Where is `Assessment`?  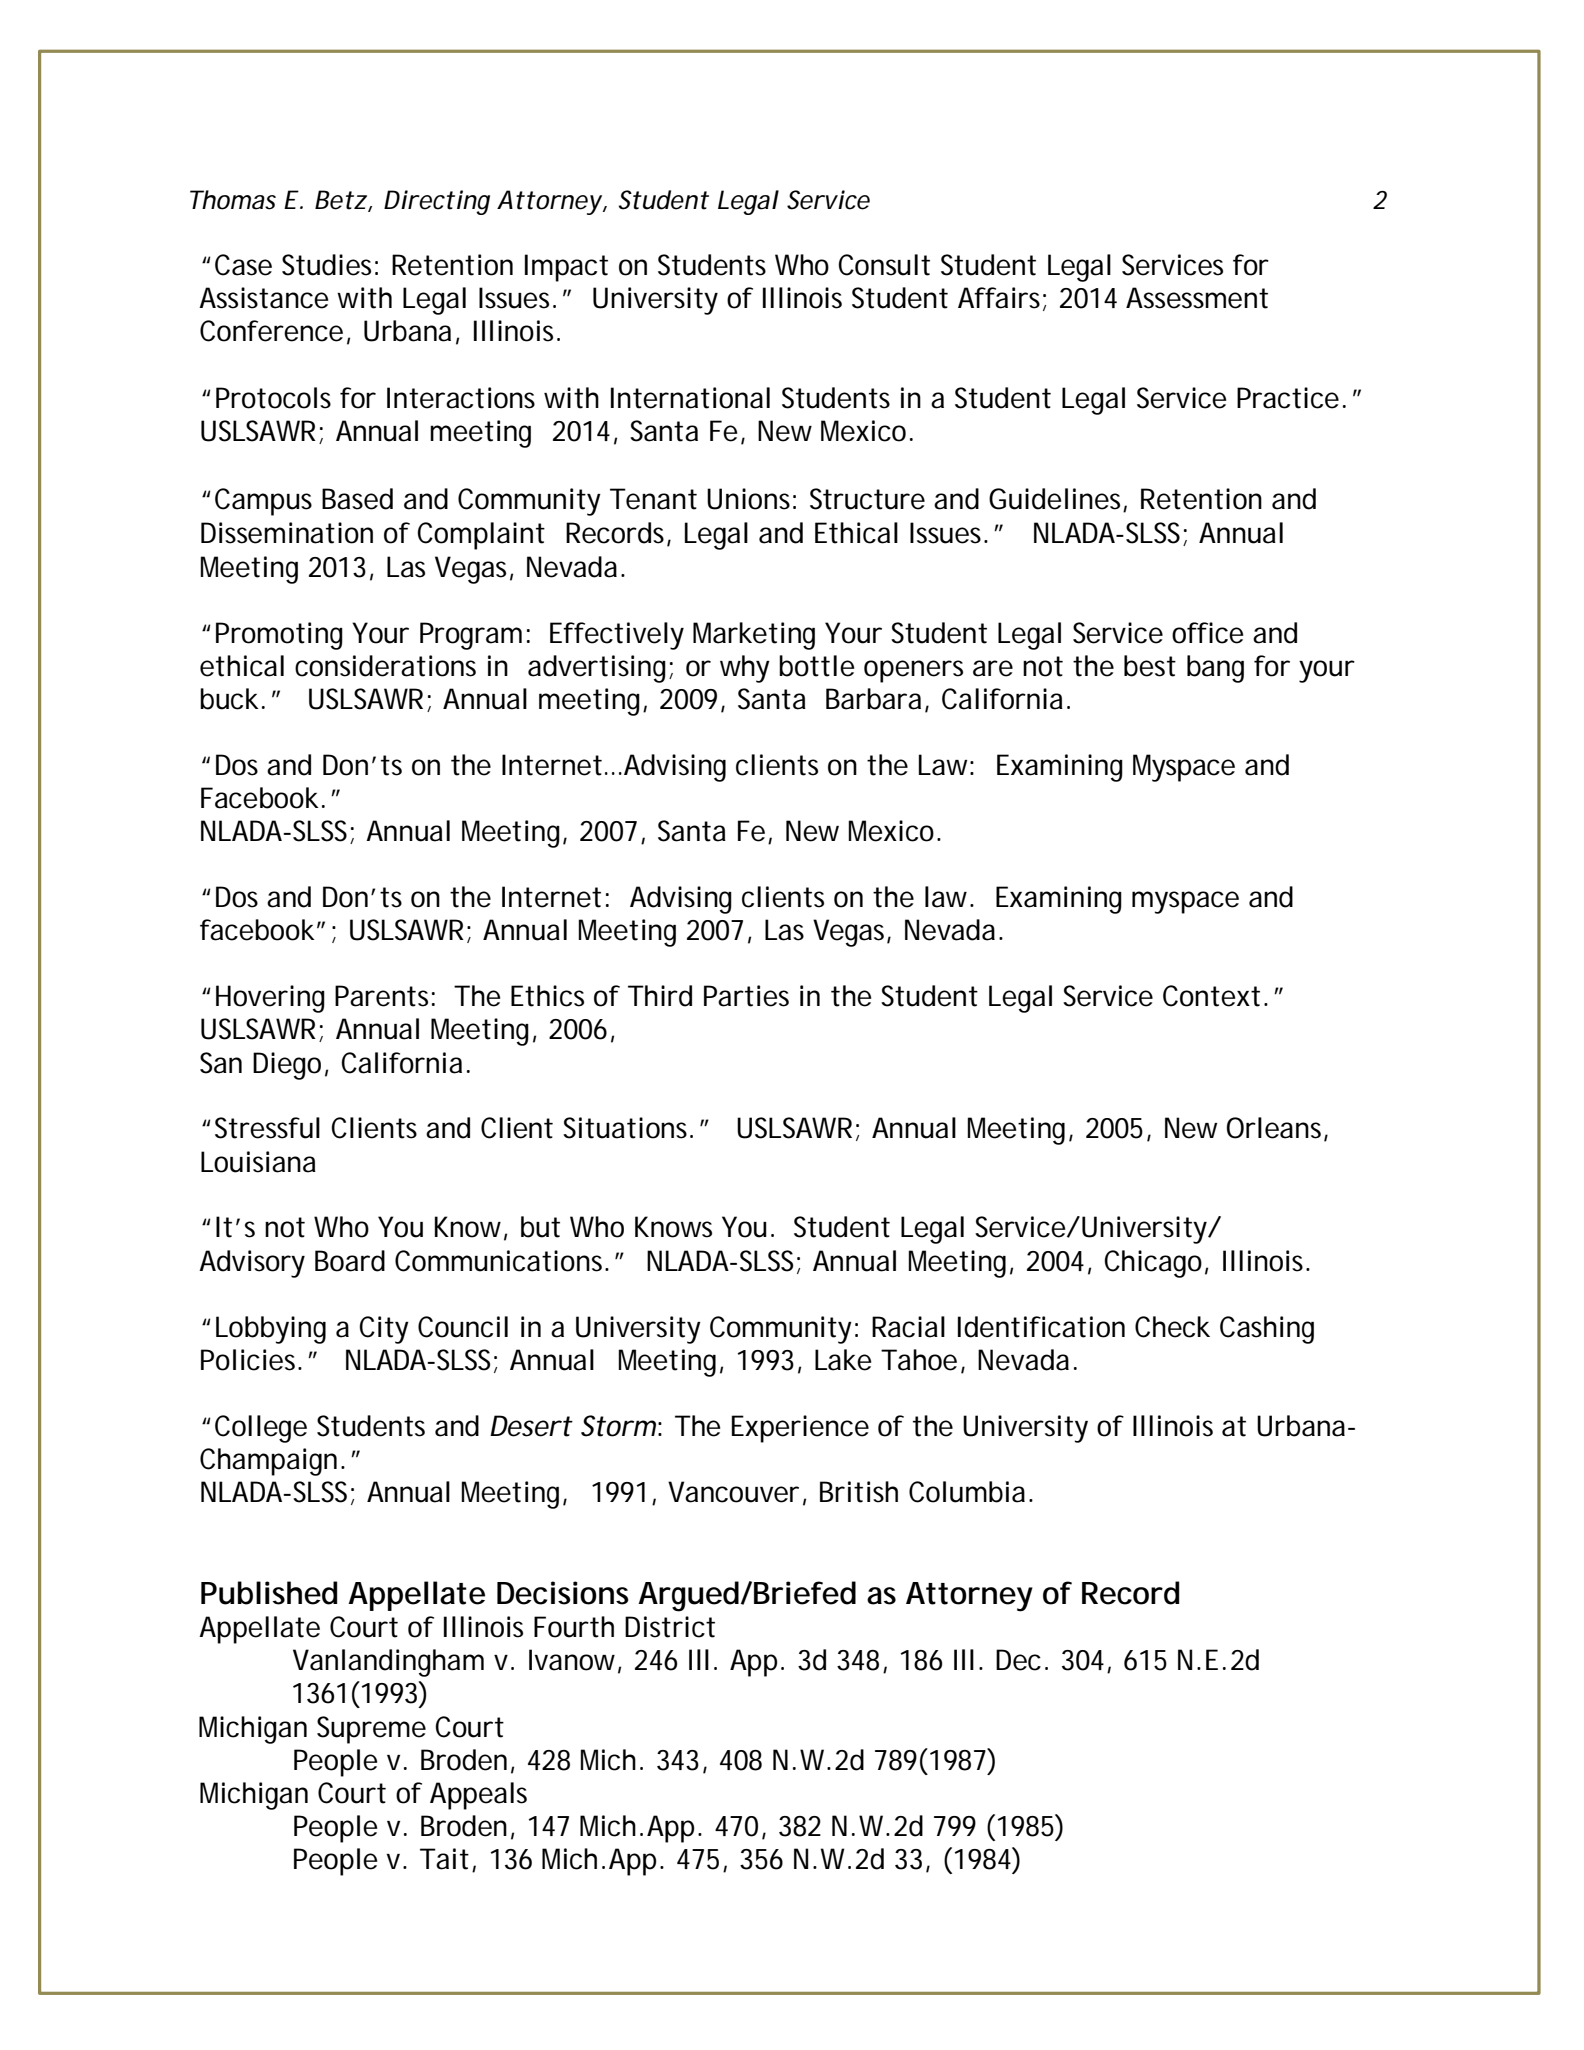 Assessment is located at coordinates (1197, 298).
